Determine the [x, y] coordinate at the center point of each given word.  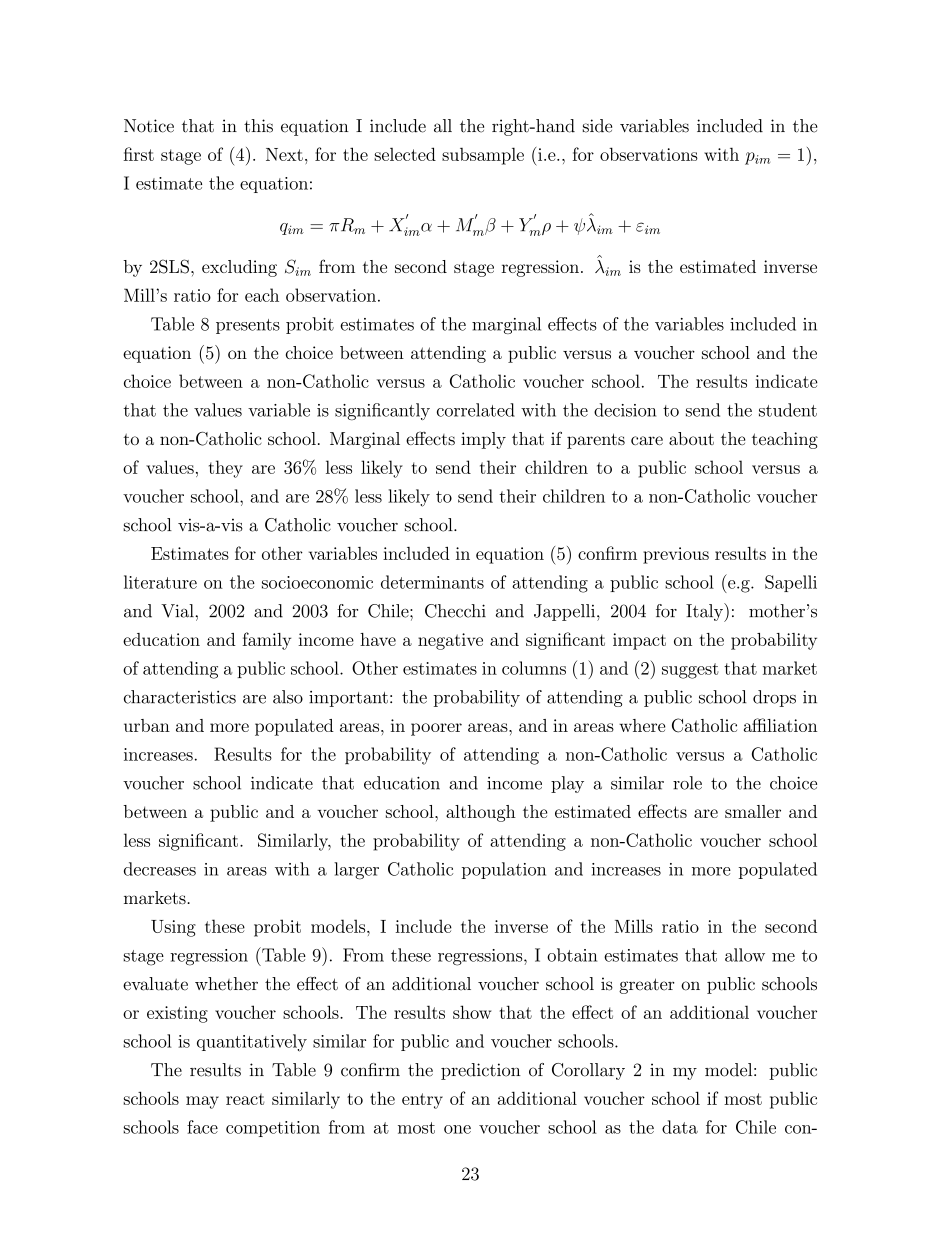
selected [405, 154]
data [680, 1127]
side [597, 126]
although [481, 813]
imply [483, 440]
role [687, 783]
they [226, 469]
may [202, 1102]
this [258, 126]
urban [147, 725]
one [457, 1129]
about [691, 439]
